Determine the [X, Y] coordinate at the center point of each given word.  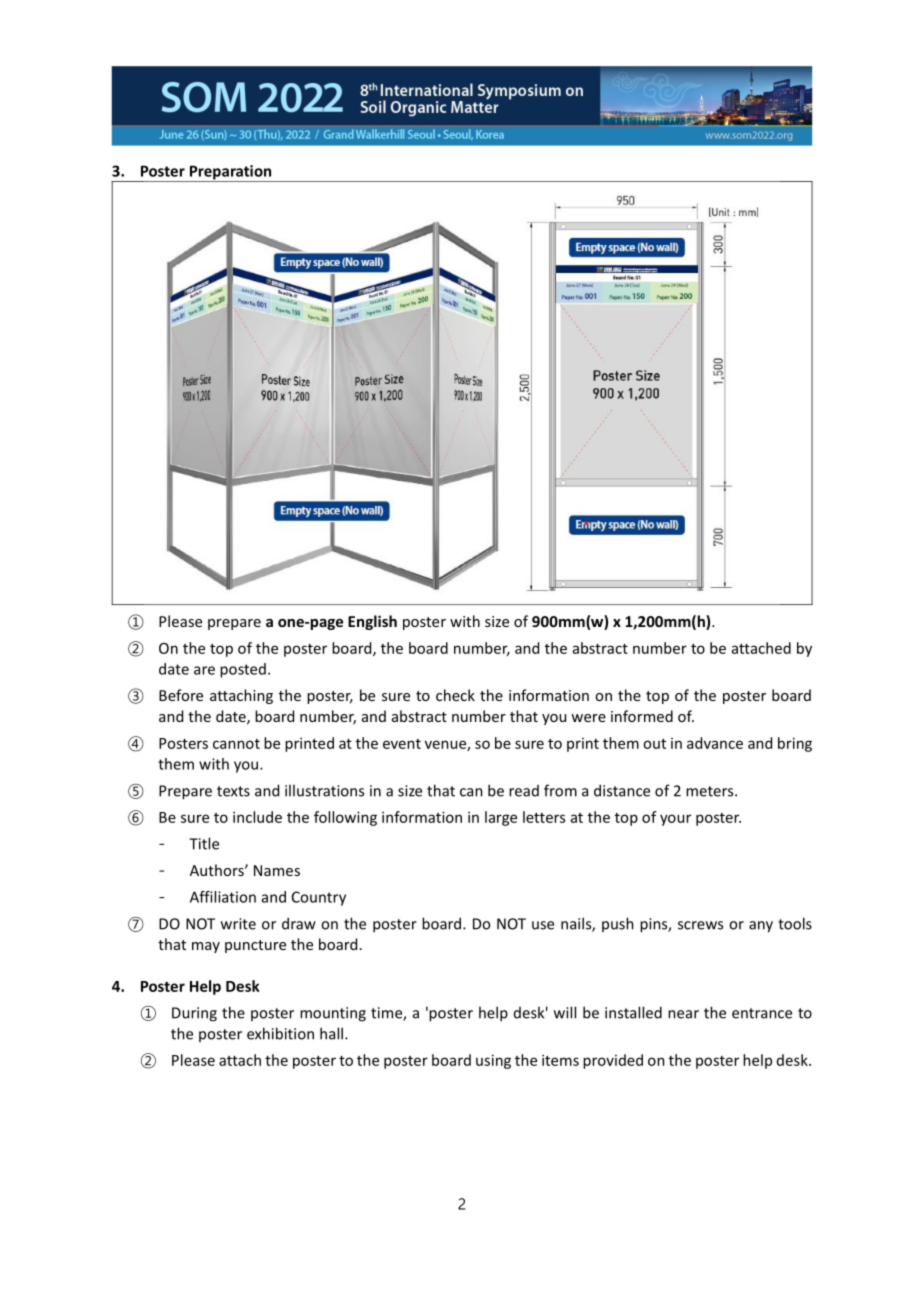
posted [243, 670]
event [402, 744]
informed [642, 716]
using [493, 1061]
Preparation [230, 173]
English [372, 622]
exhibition [280, 1033]
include [257, 817]
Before [181, 695]
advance [715, 743]
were [588, 718]
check [455, 695]
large [501, 818]
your [675, 820]
